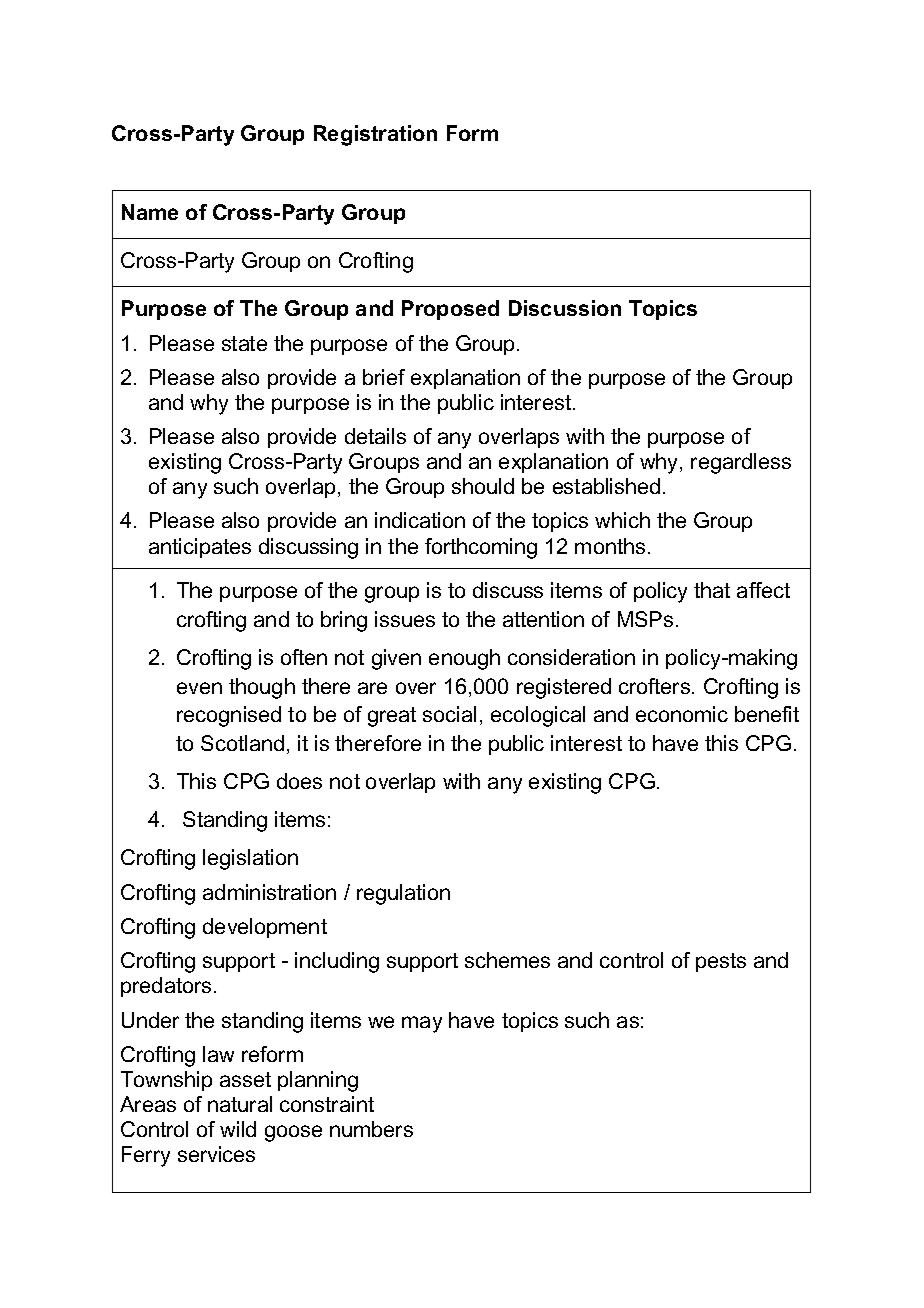  I want to click on legislation, so click(250, 859).
